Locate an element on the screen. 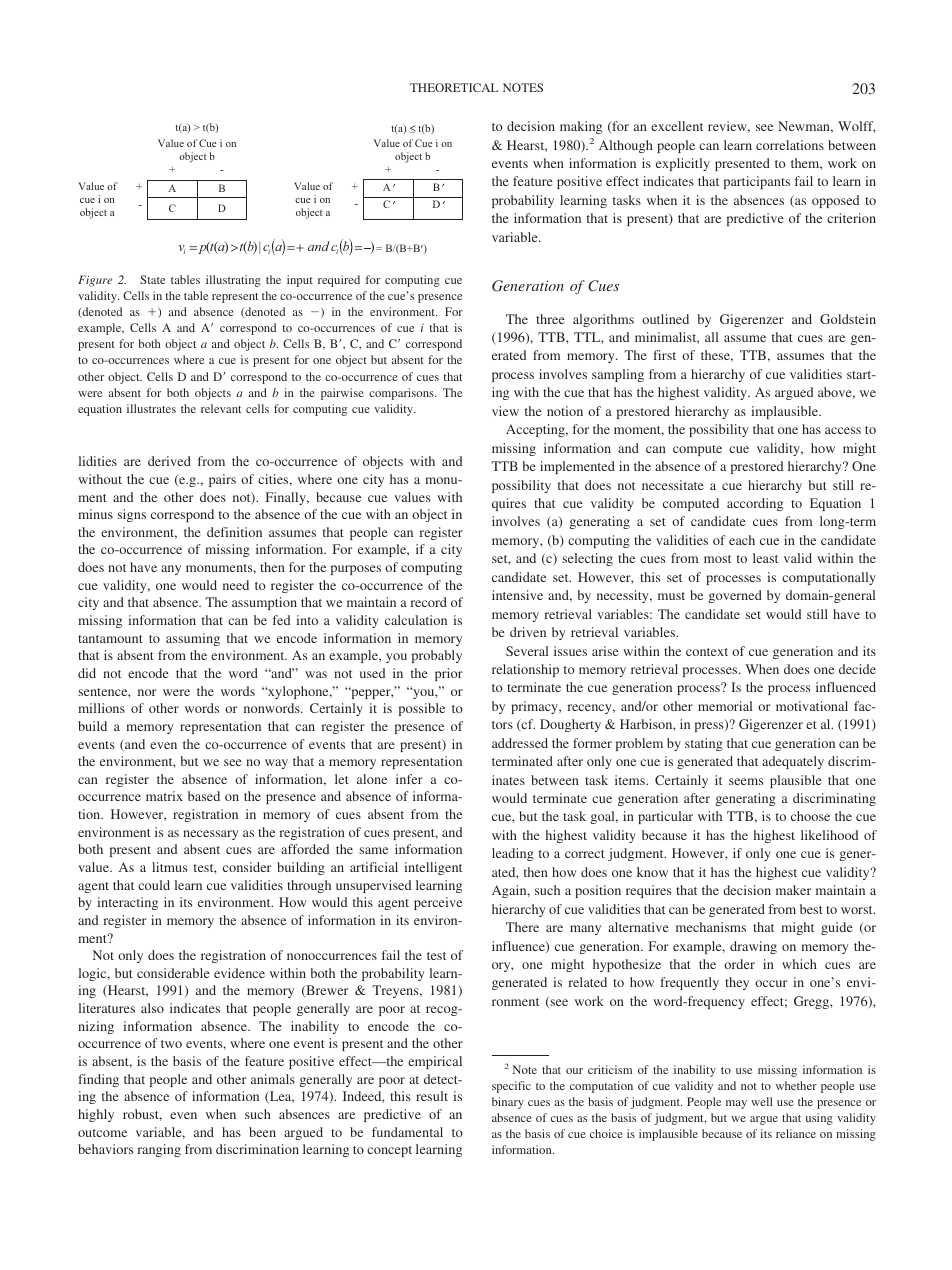 This screenshot has height=1270, width=952. based is located at coordinates (204, 796).
